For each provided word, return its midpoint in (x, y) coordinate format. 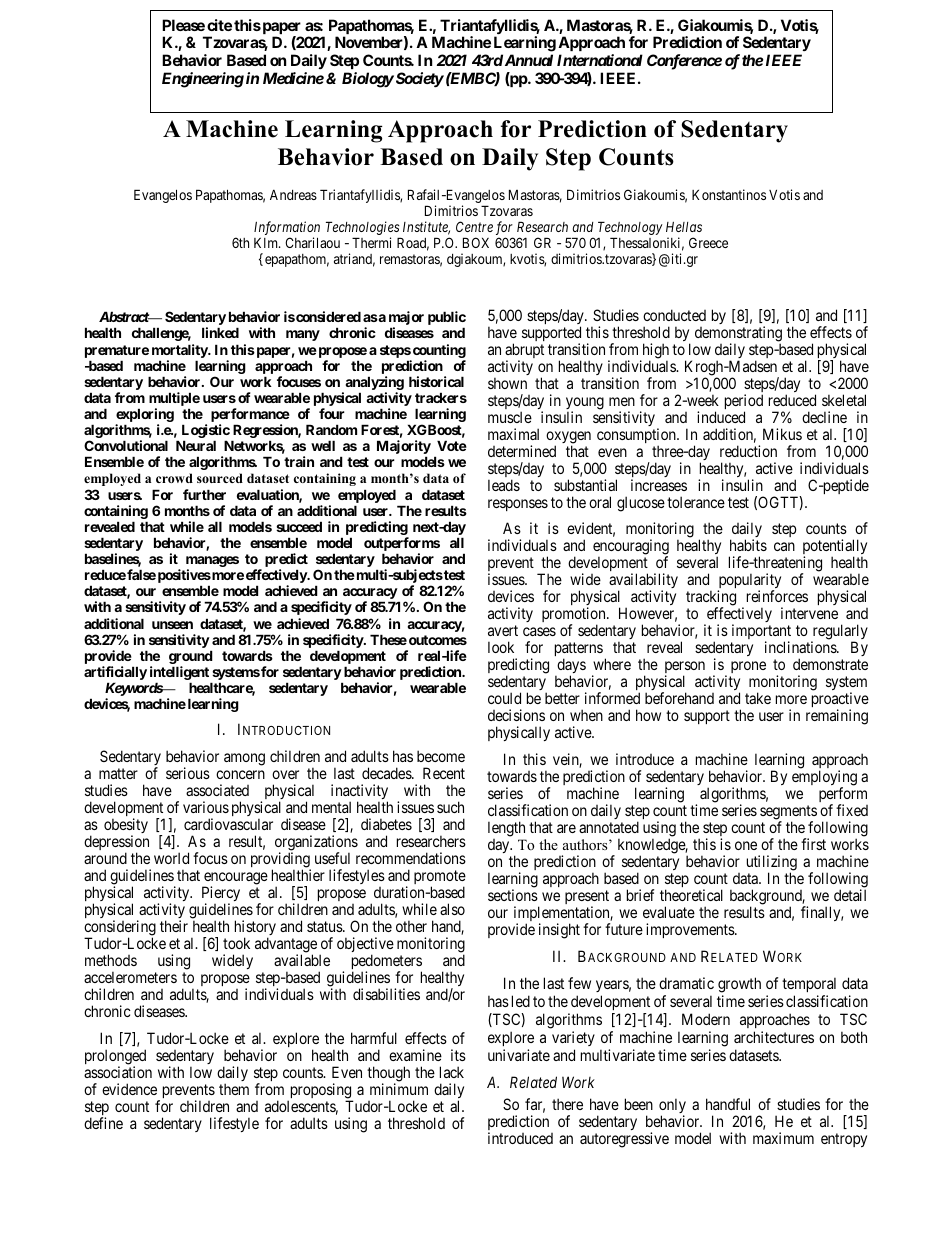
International (600, 60)
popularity (749, 582)
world (171, 858)
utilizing (772, 864)
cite (219, 25)
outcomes (438, 640)
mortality (180, 351)
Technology (630, 229)
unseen (172, 625)
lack (452, 1072)
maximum (783, 1138)
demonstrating (738, 335)
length (506, 829)
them (234, 1089)
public (447, 319)
